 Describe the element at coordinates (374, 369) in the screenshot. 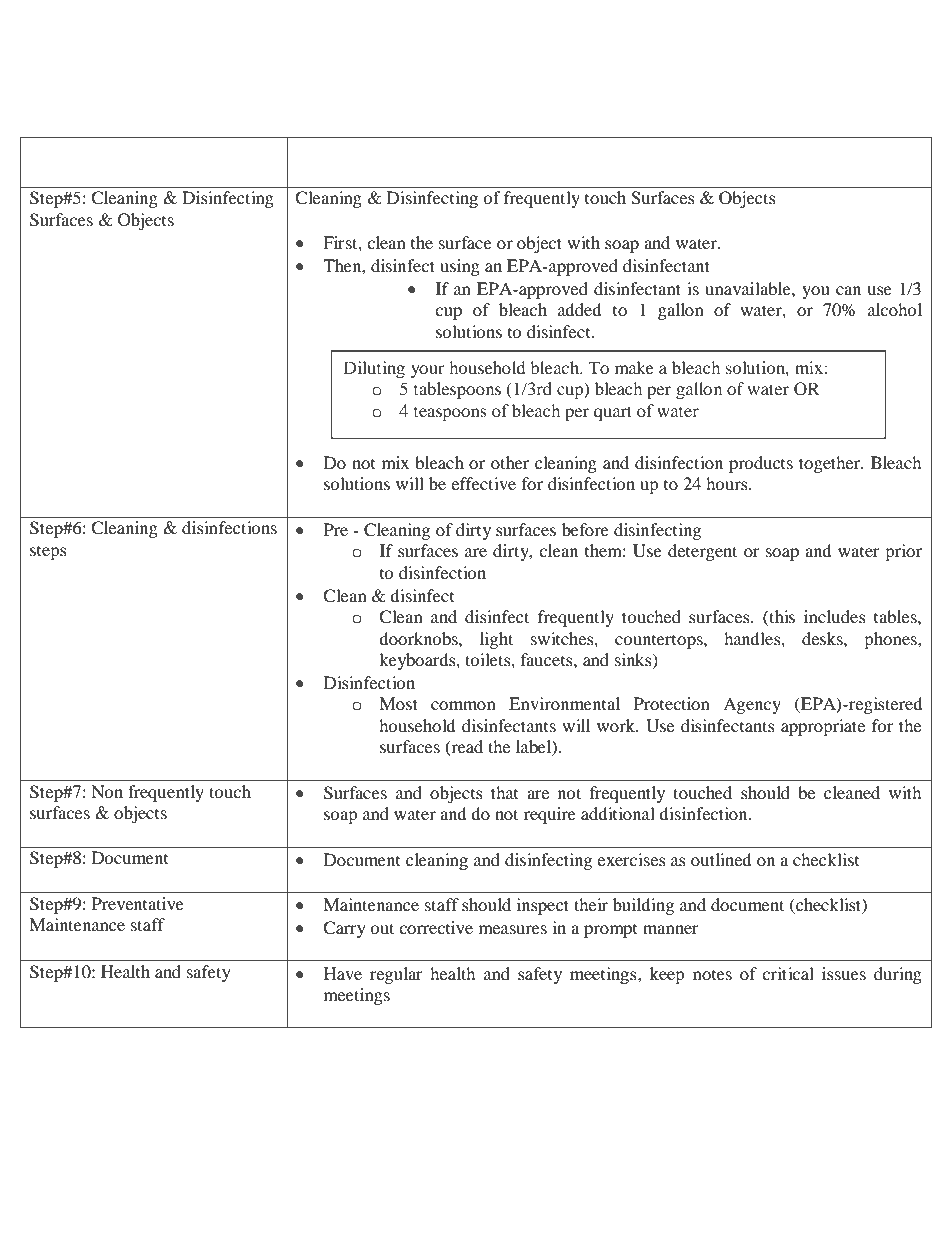

I see `Diluting` at that location.
